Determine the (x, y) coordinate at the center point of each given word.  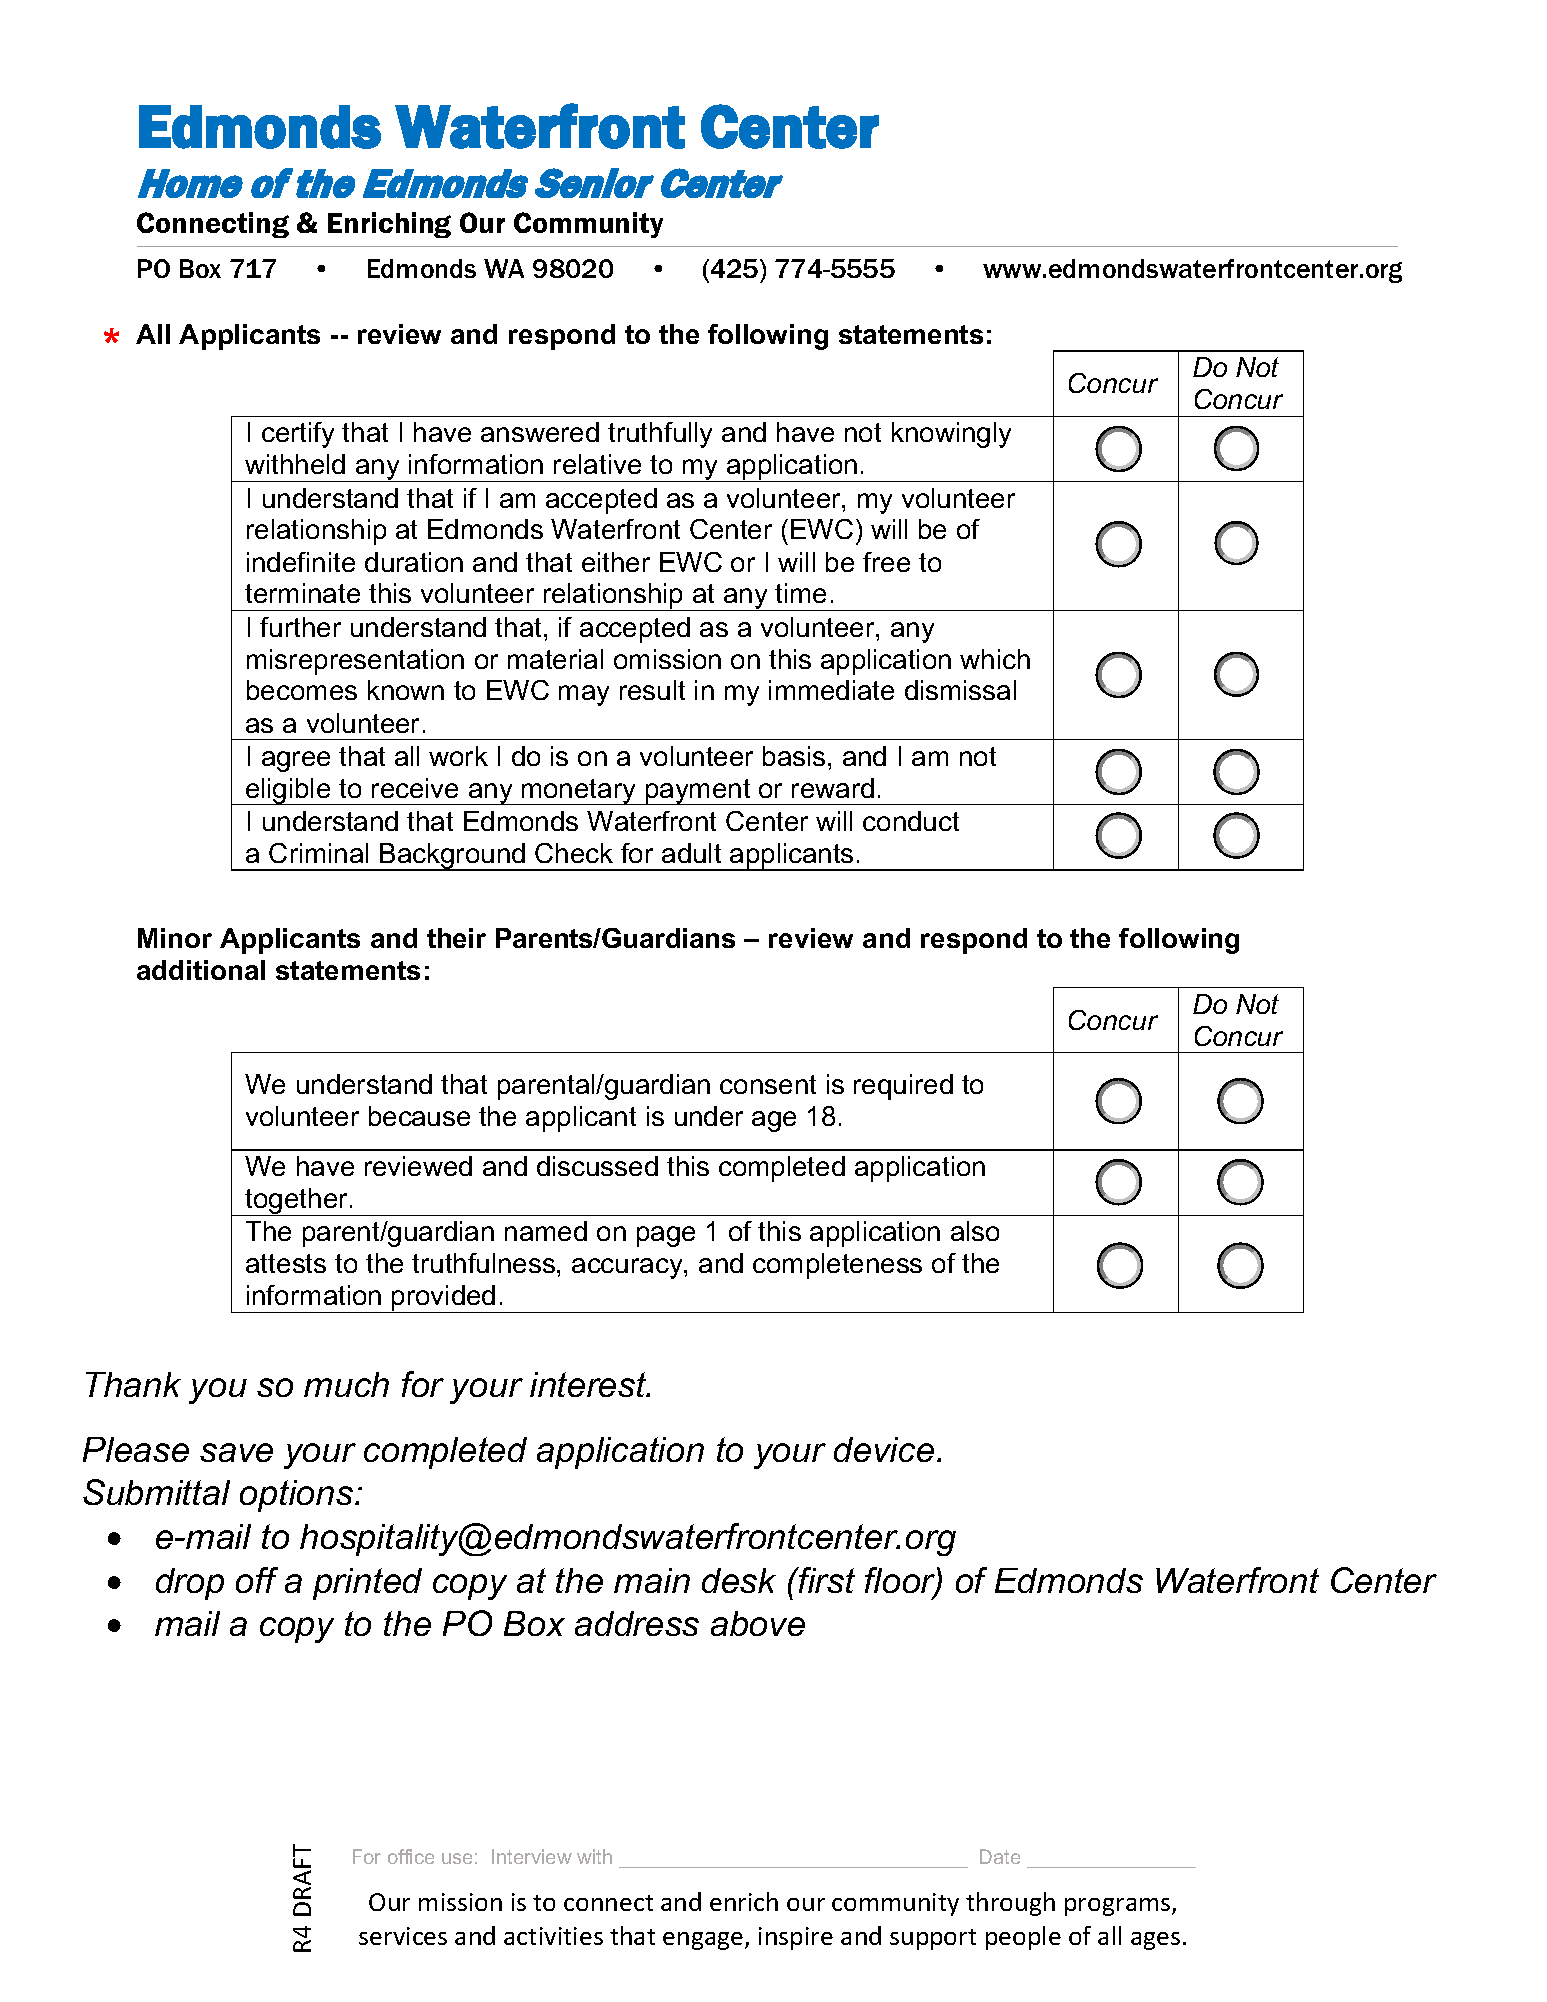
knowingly (951, 435)
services (403, 1936)
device (884, 1449)
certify (298, 435)
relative (597, 464)
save (236, 1452)
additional (201, 970)
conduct (911, 821)
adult (691, 853)
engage (704, 1941)
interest (589, 1384)
